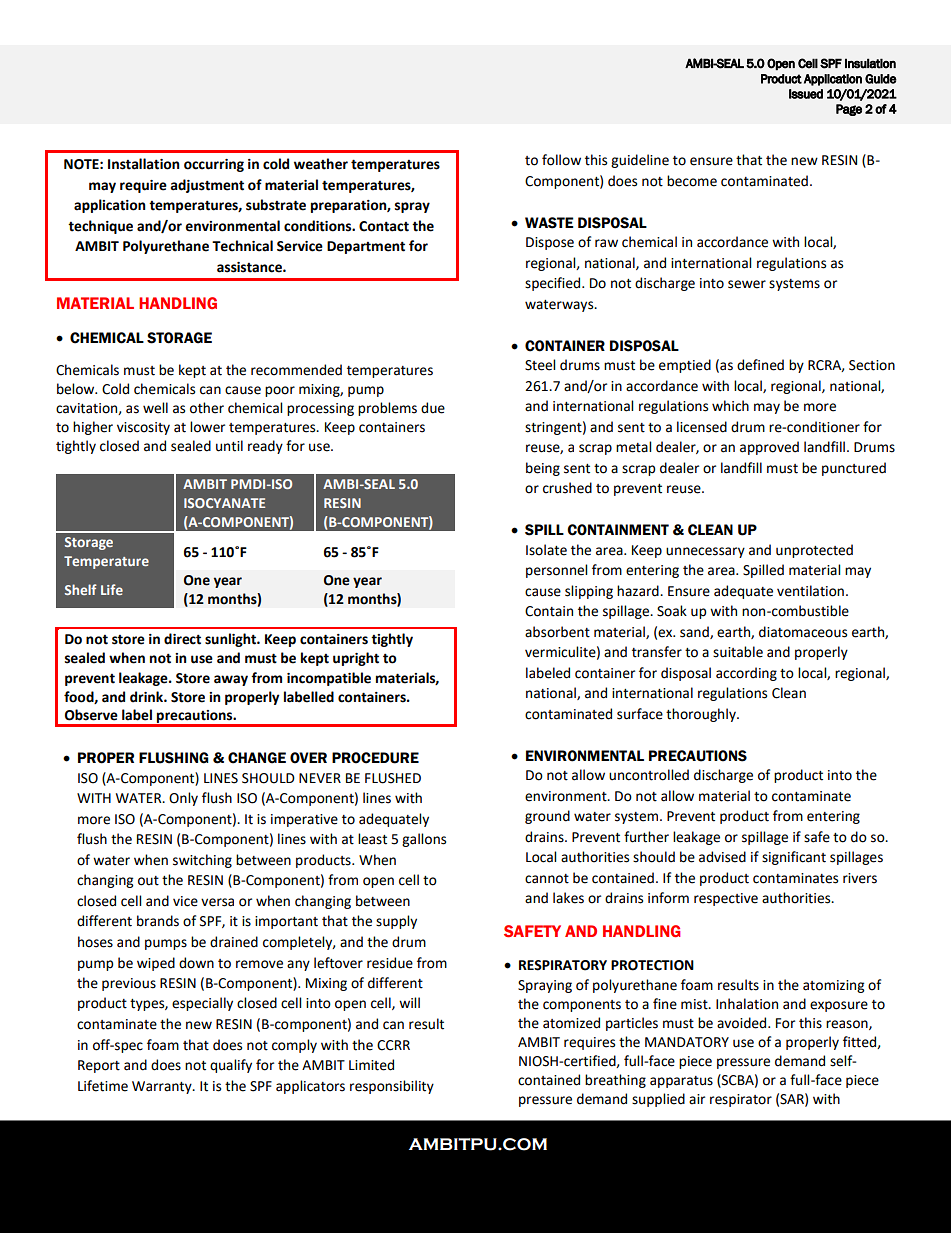  Describe the element at coordinates (163, 1087) in the screenshot. I see `Warranty` at that location.
